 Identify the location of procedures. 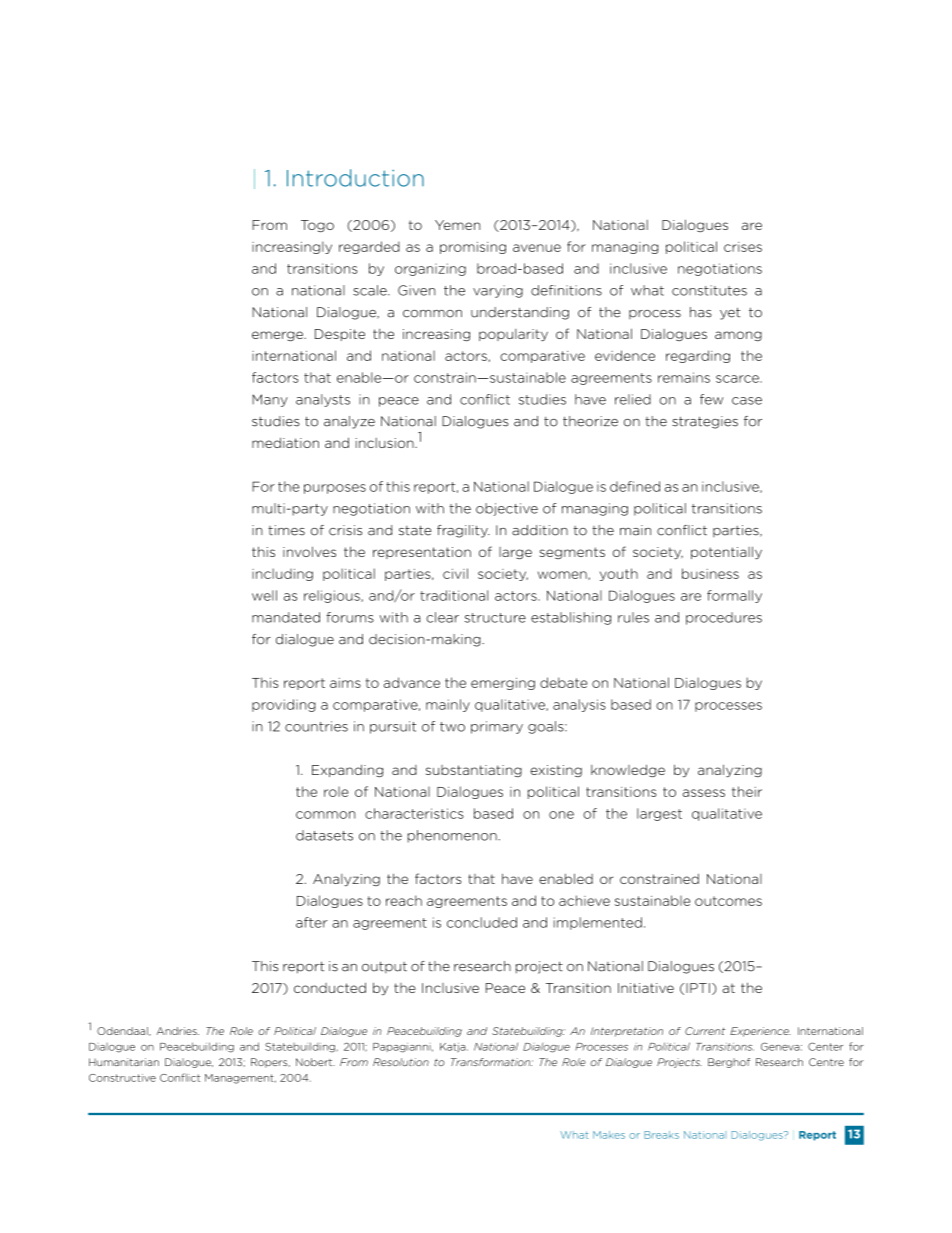
(724, 618).
